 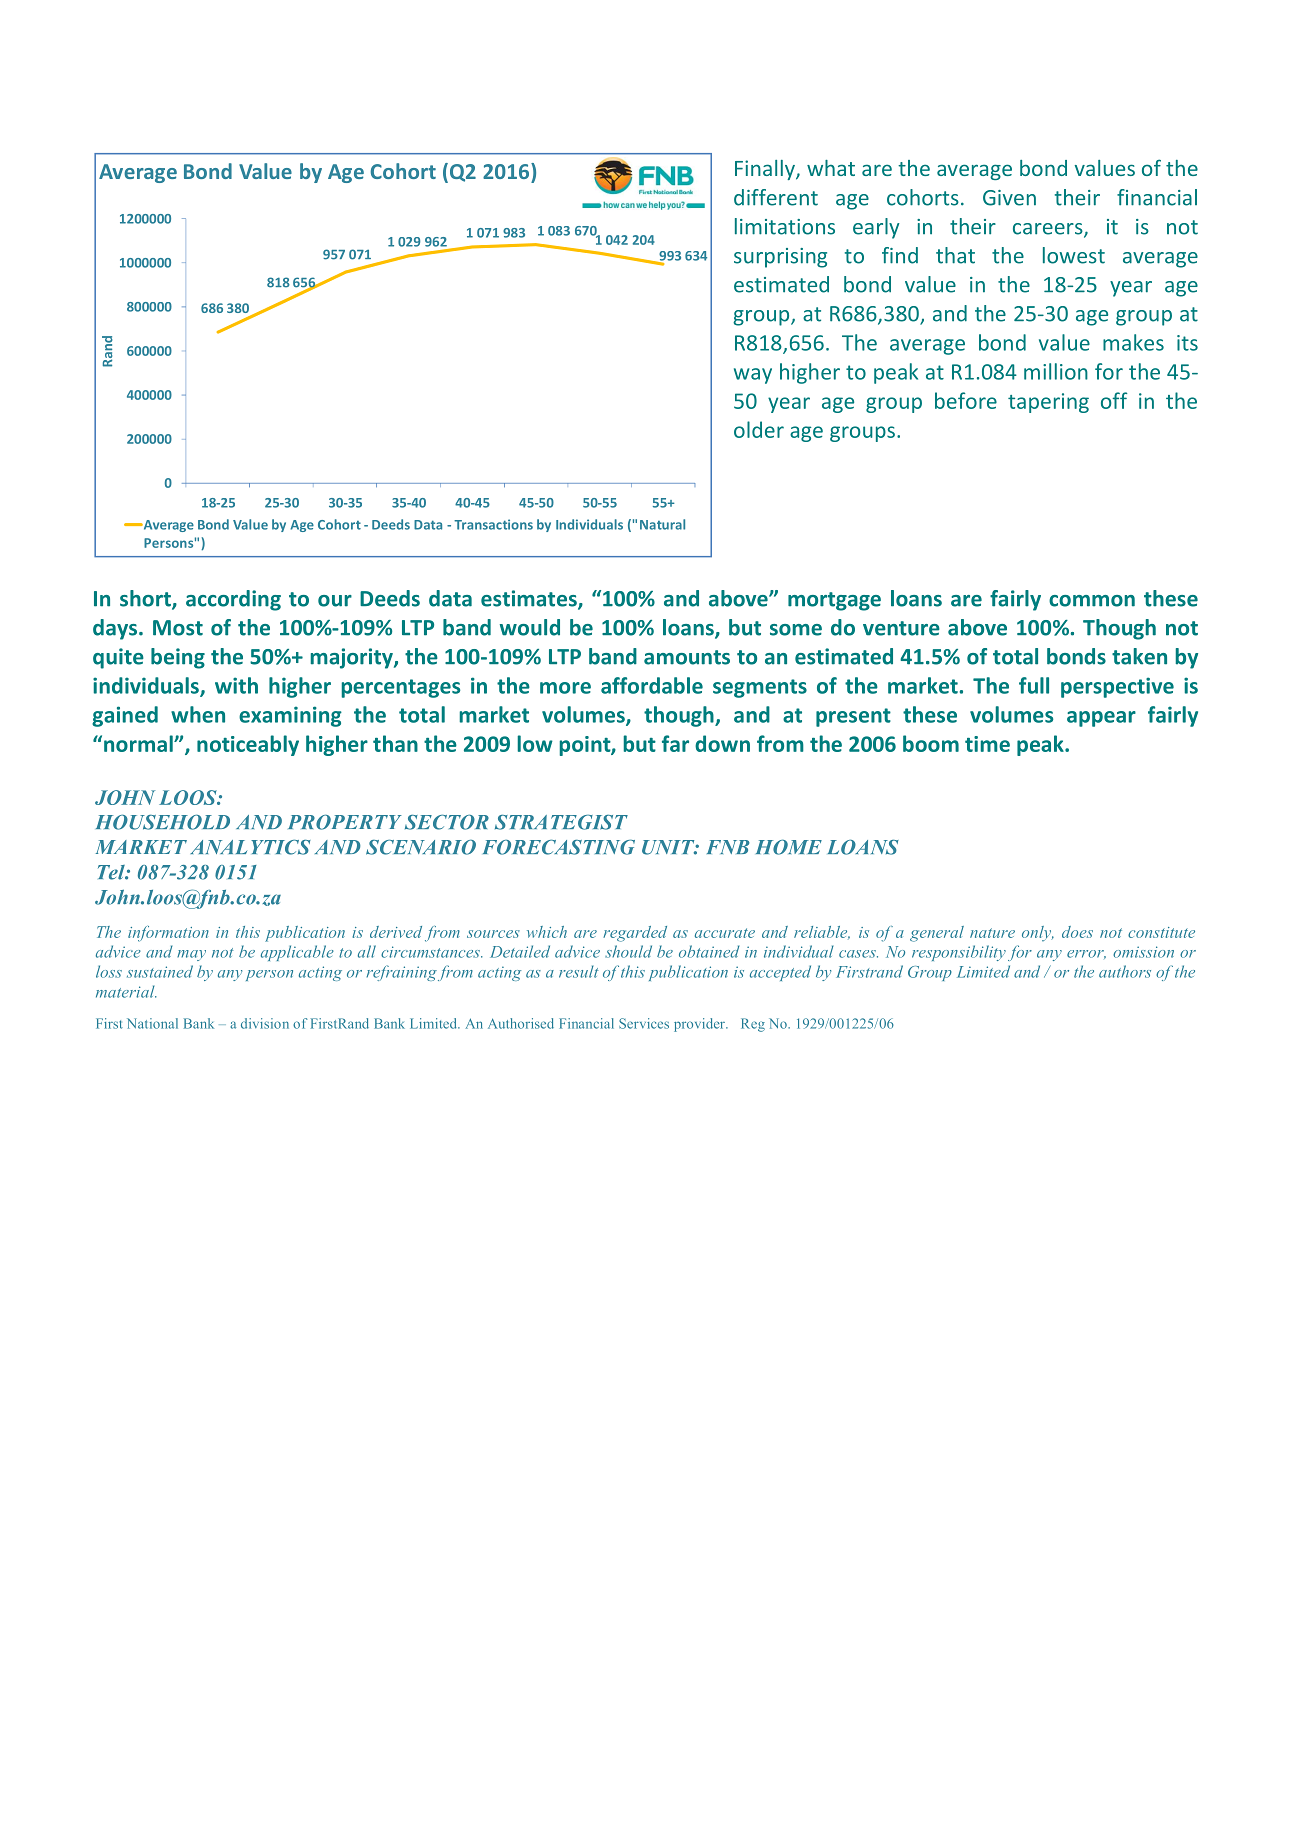 I want to click on division, so click(x=265, y=1023).
